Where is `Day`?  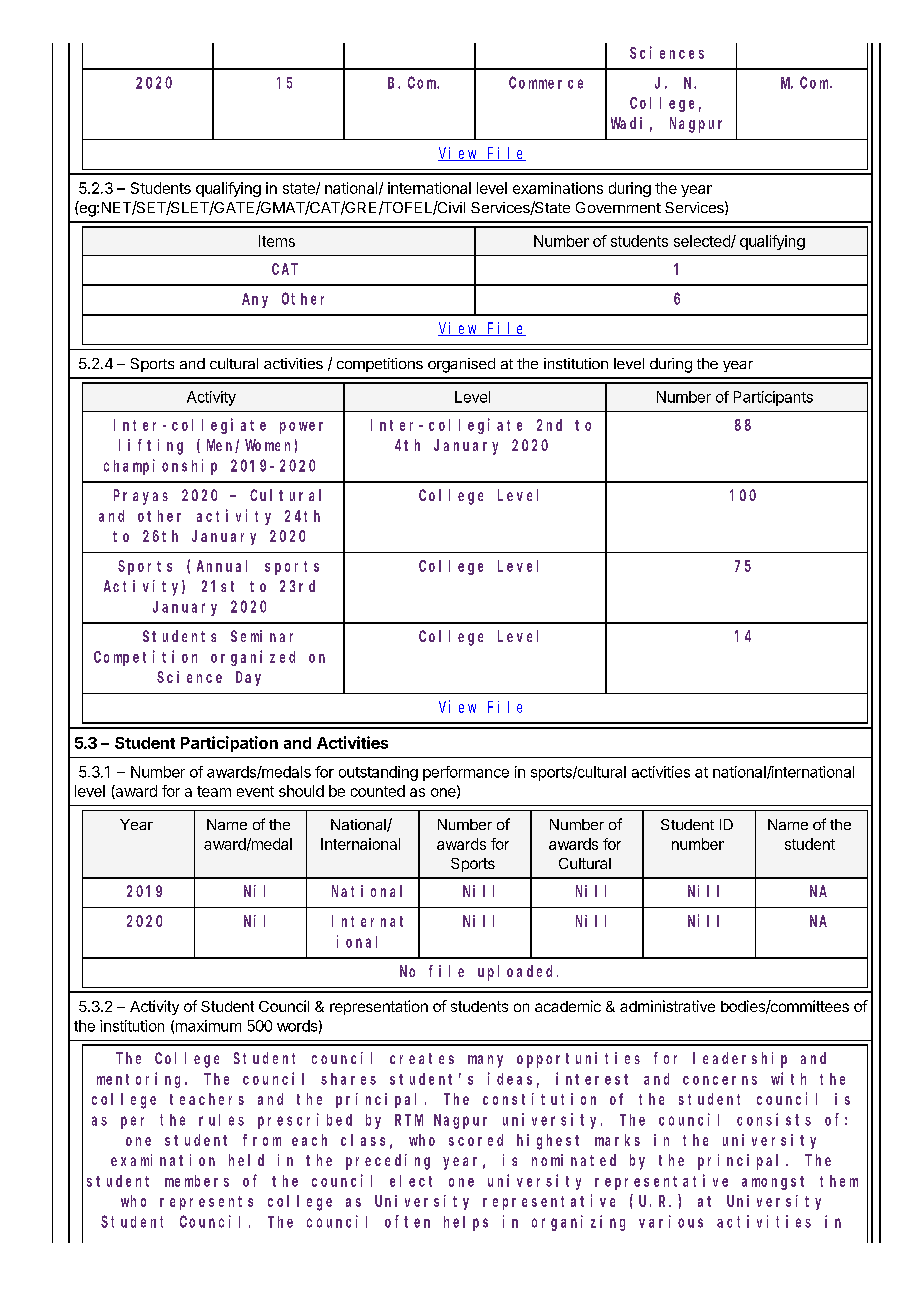
Day is located at coordinates (248, 678).
